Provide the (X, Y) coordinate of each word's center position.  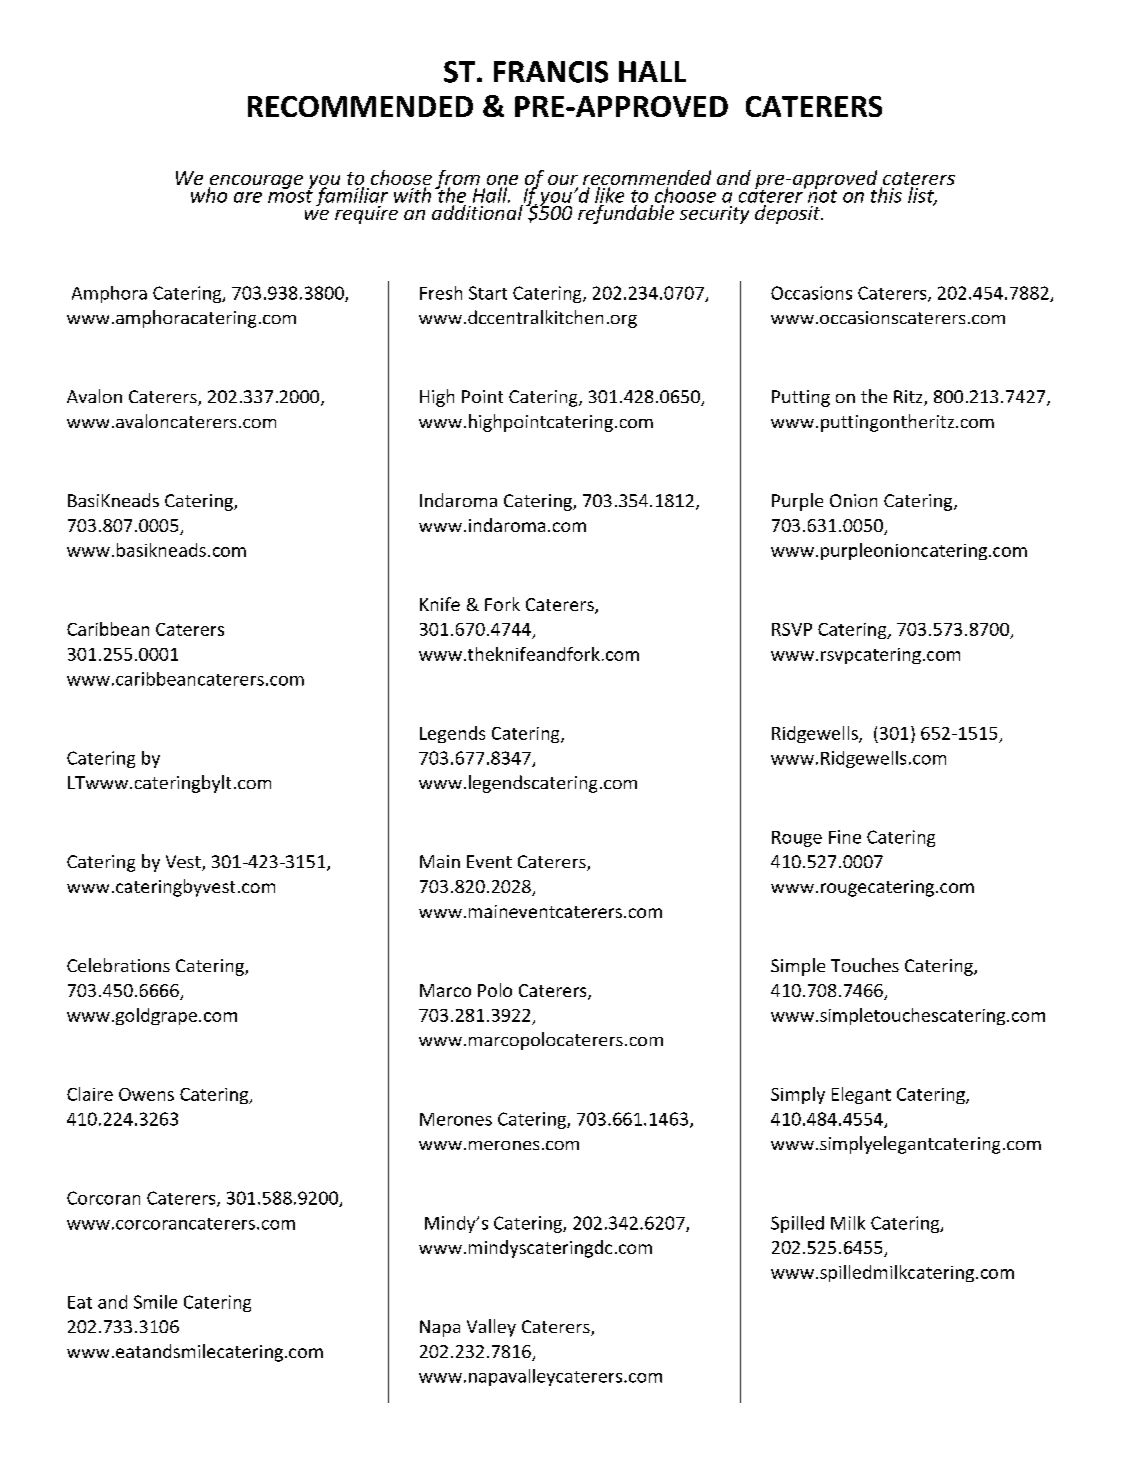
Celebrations (118, 965)
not (821, 195)
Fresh (441, 293)
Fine (845, 837)
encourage (255, 183)
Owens (146, 1094)
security (714, 215)
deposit (789, 214)
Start (488, 293)
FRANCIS (551, 72)
